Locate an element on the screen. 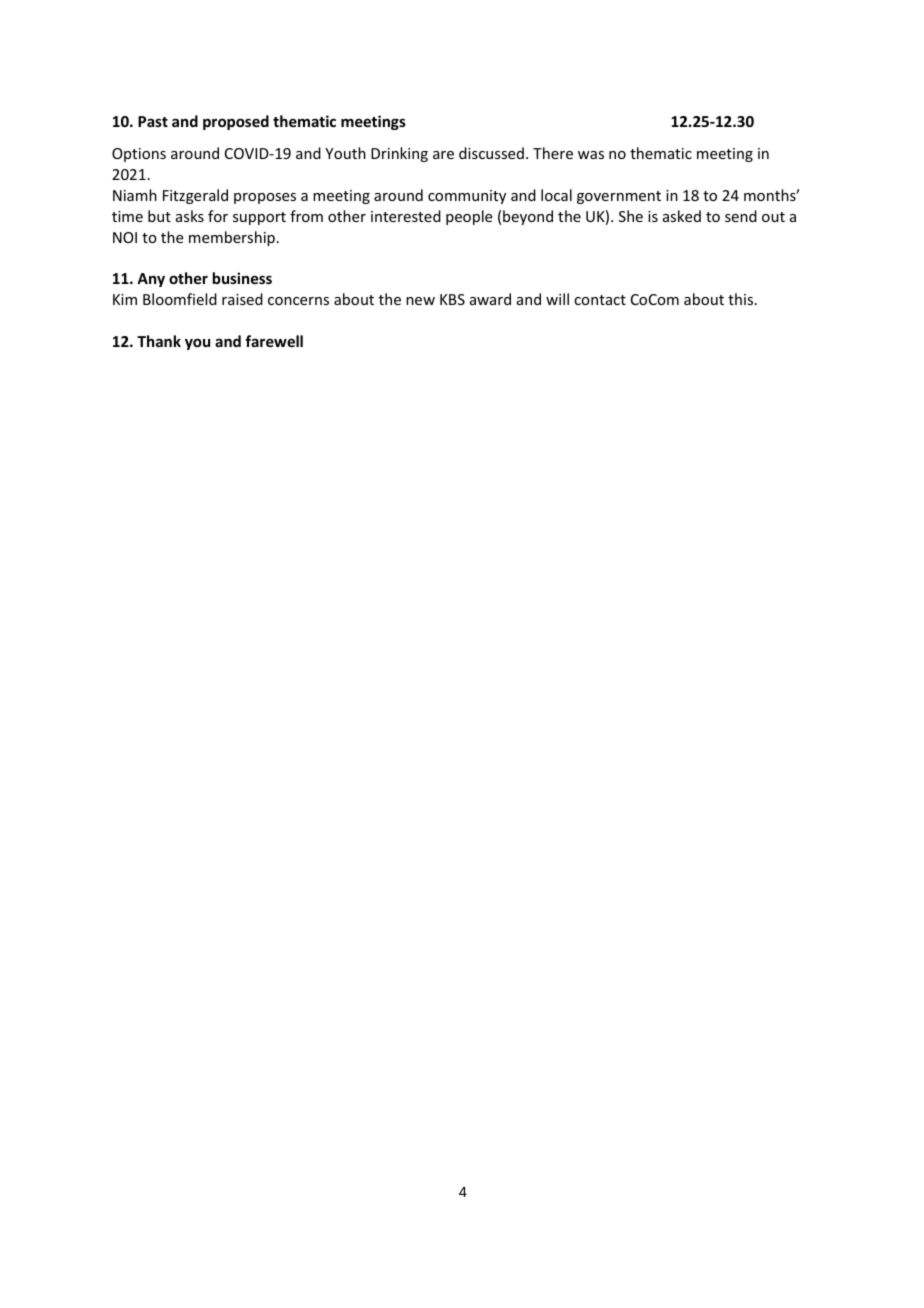  discussed is located at coordinates (491, 153).
